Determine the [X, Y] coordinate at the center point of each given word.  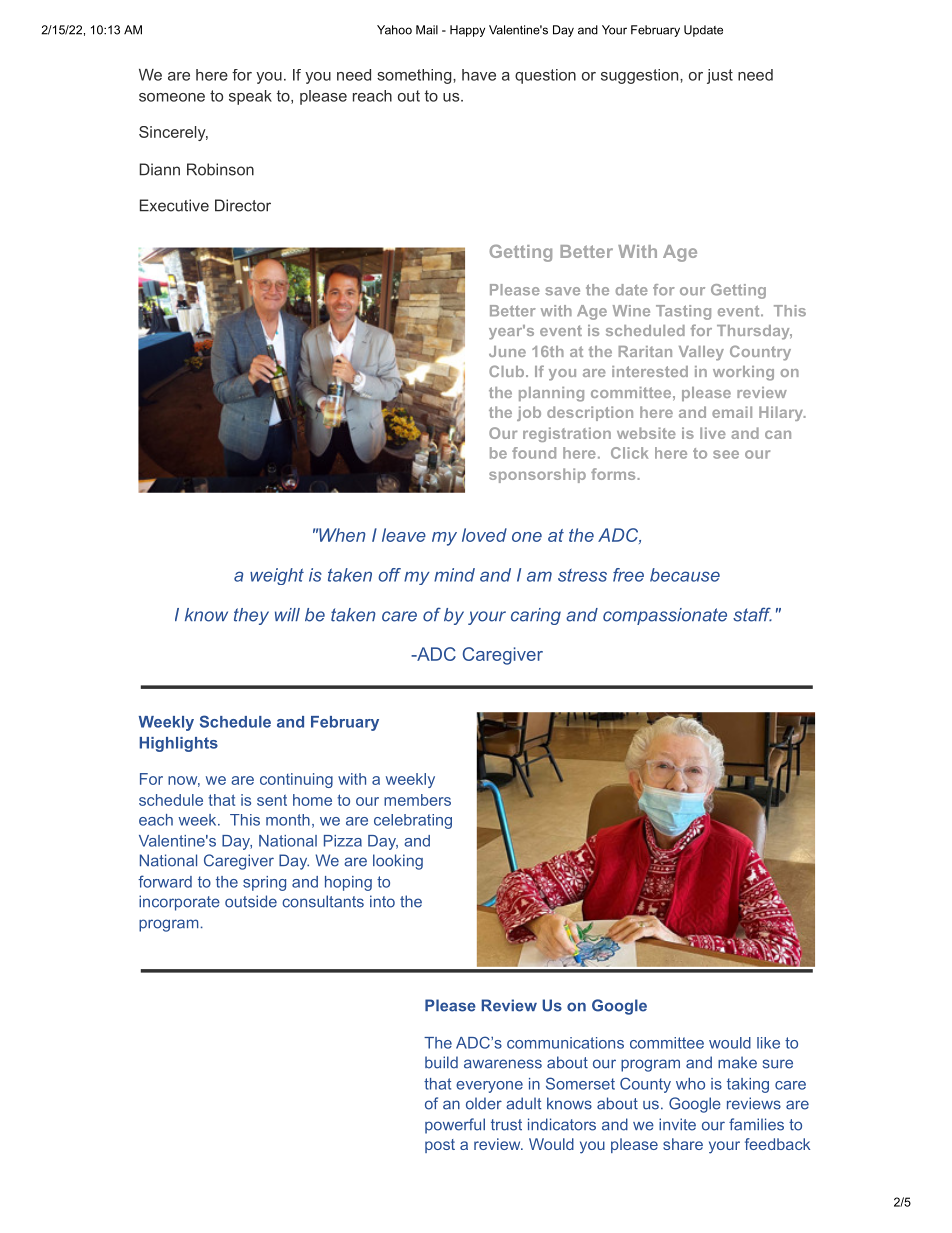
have [479, 75]
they [251, 616]
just [720, 76]
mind [454, 575]
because [685, 575]
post [440, 1146]
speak [250, 97]
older [484, 1103]
